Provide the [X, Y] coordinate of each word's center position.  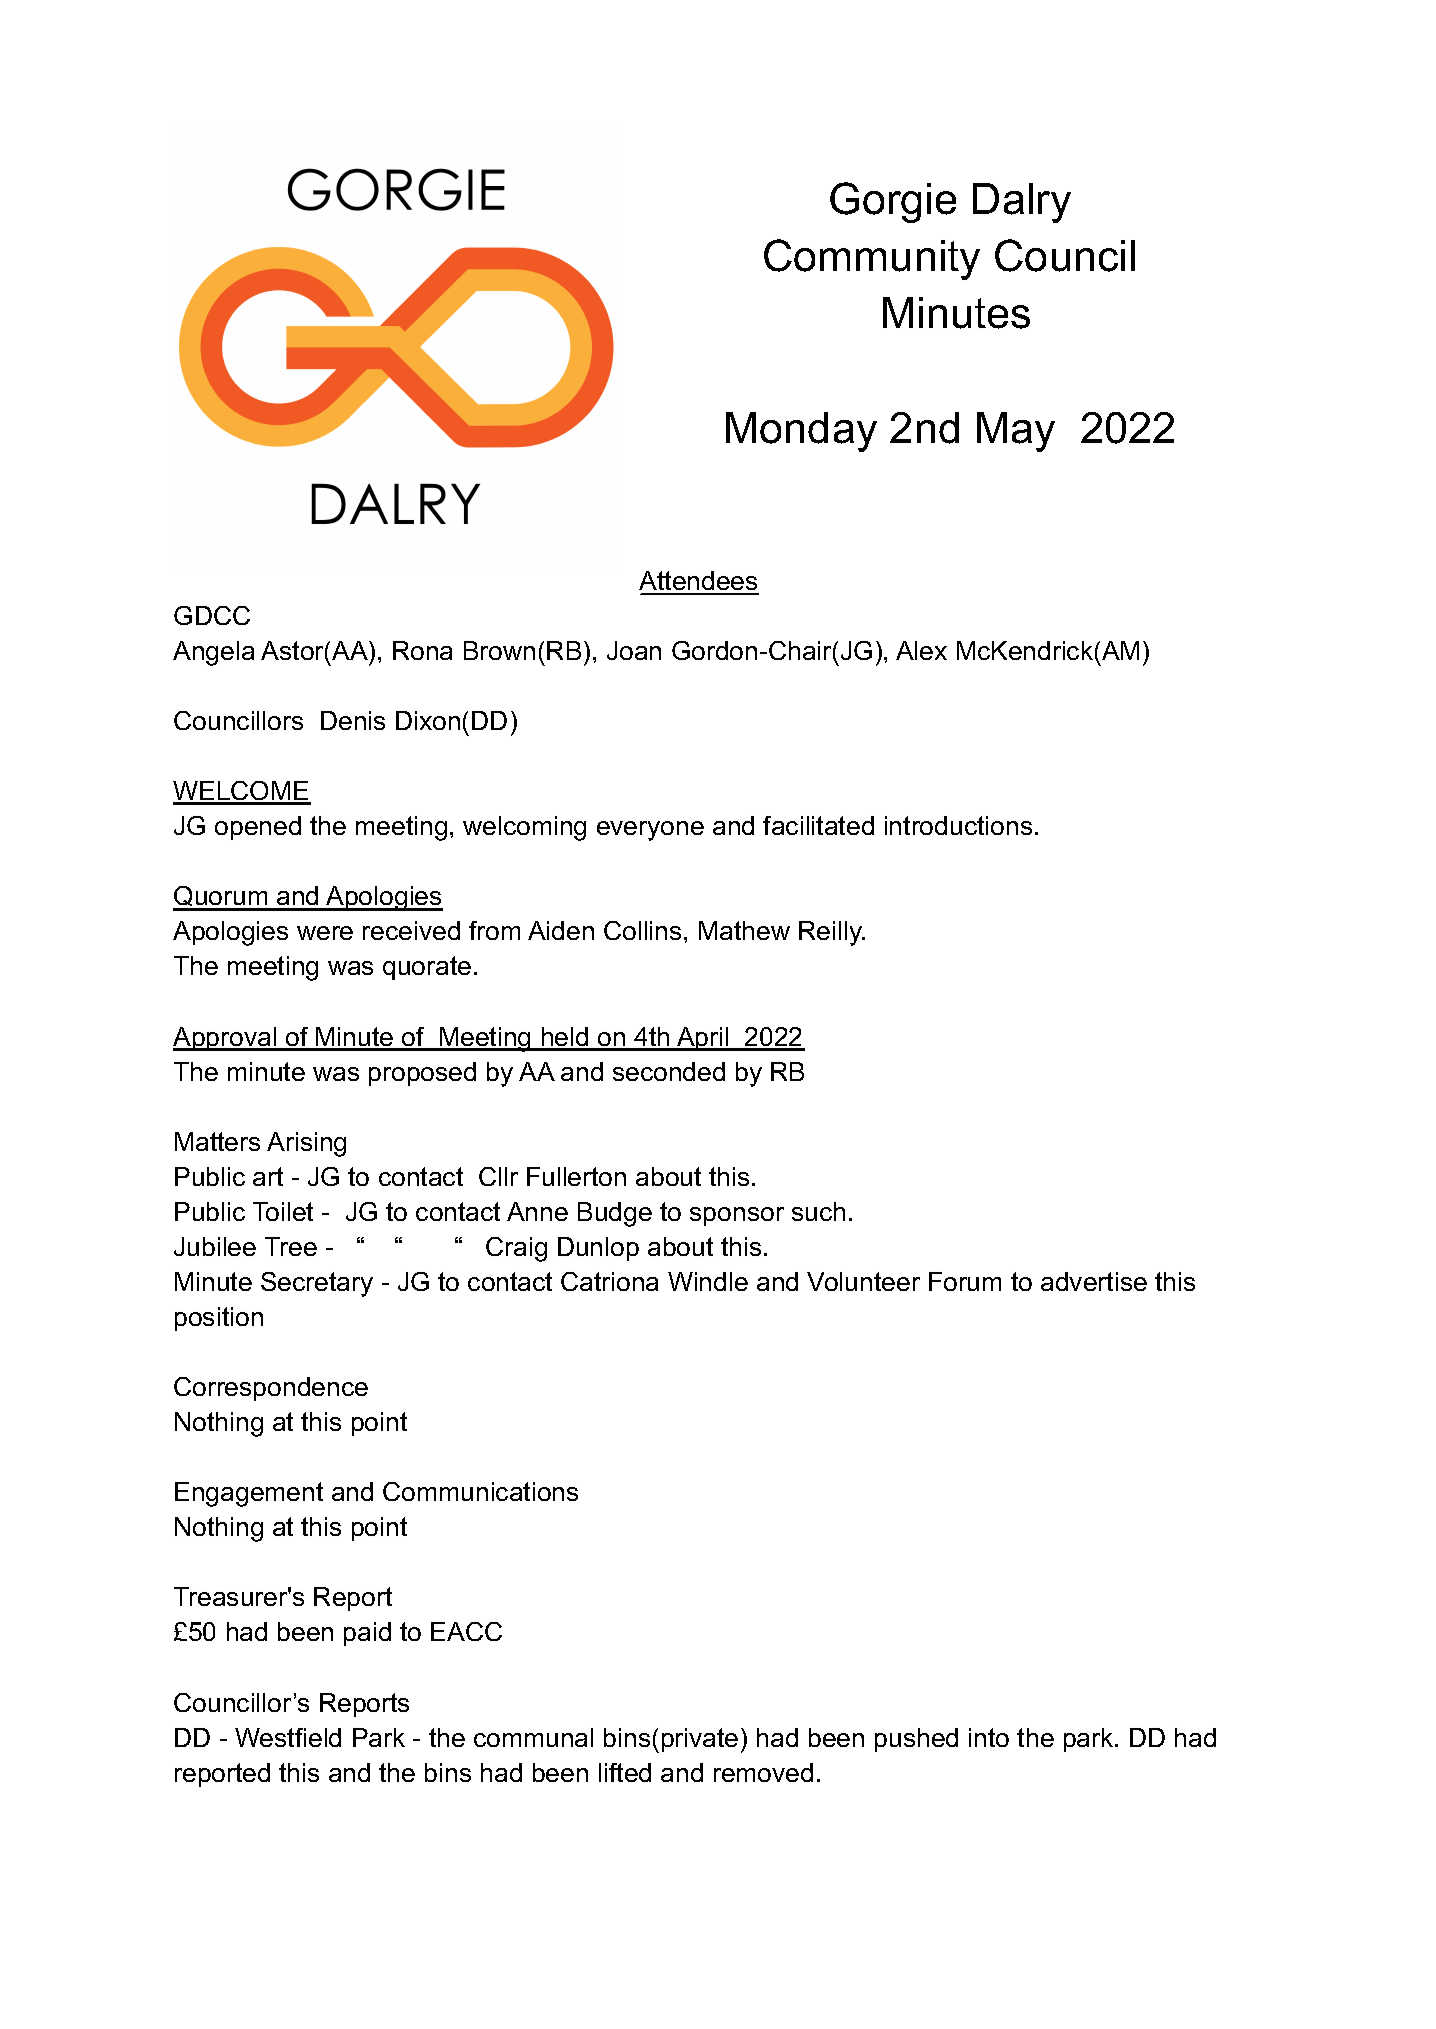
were [325, 933]
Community [872, 259]
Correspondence [271, 1389]
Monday [801, 432]
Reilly [832, 933]
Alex [921, 650]
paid [367, 1634]
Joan [634, 650]
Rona [422, 650]
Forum [965, 1281]
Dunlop [598, 1249]
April [703, 1039]
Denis [353, 720]
